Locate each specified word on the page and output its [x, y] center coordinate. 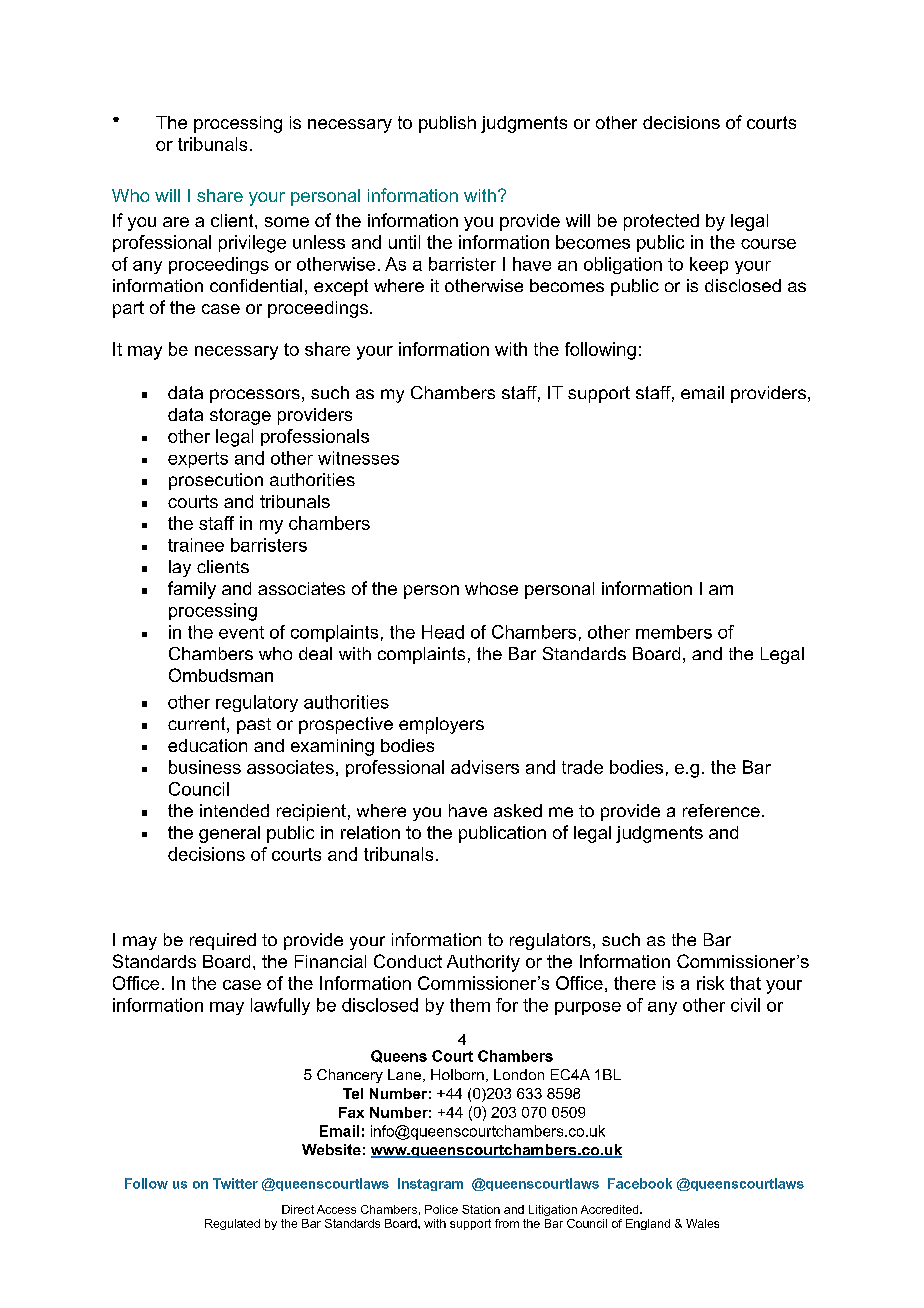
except [341, 287]
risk [710, 983]
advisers [485, 767]
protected [661, 222]
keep [709, 265]
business [205, 767]
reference [721, 810]
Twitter [235, 1183]
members [674, 632]
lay [180, 568]
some [287, 222]
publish [447, 124]
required [223, 941]
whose [491, 588]
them [470, 1005]
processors [255, 396]
